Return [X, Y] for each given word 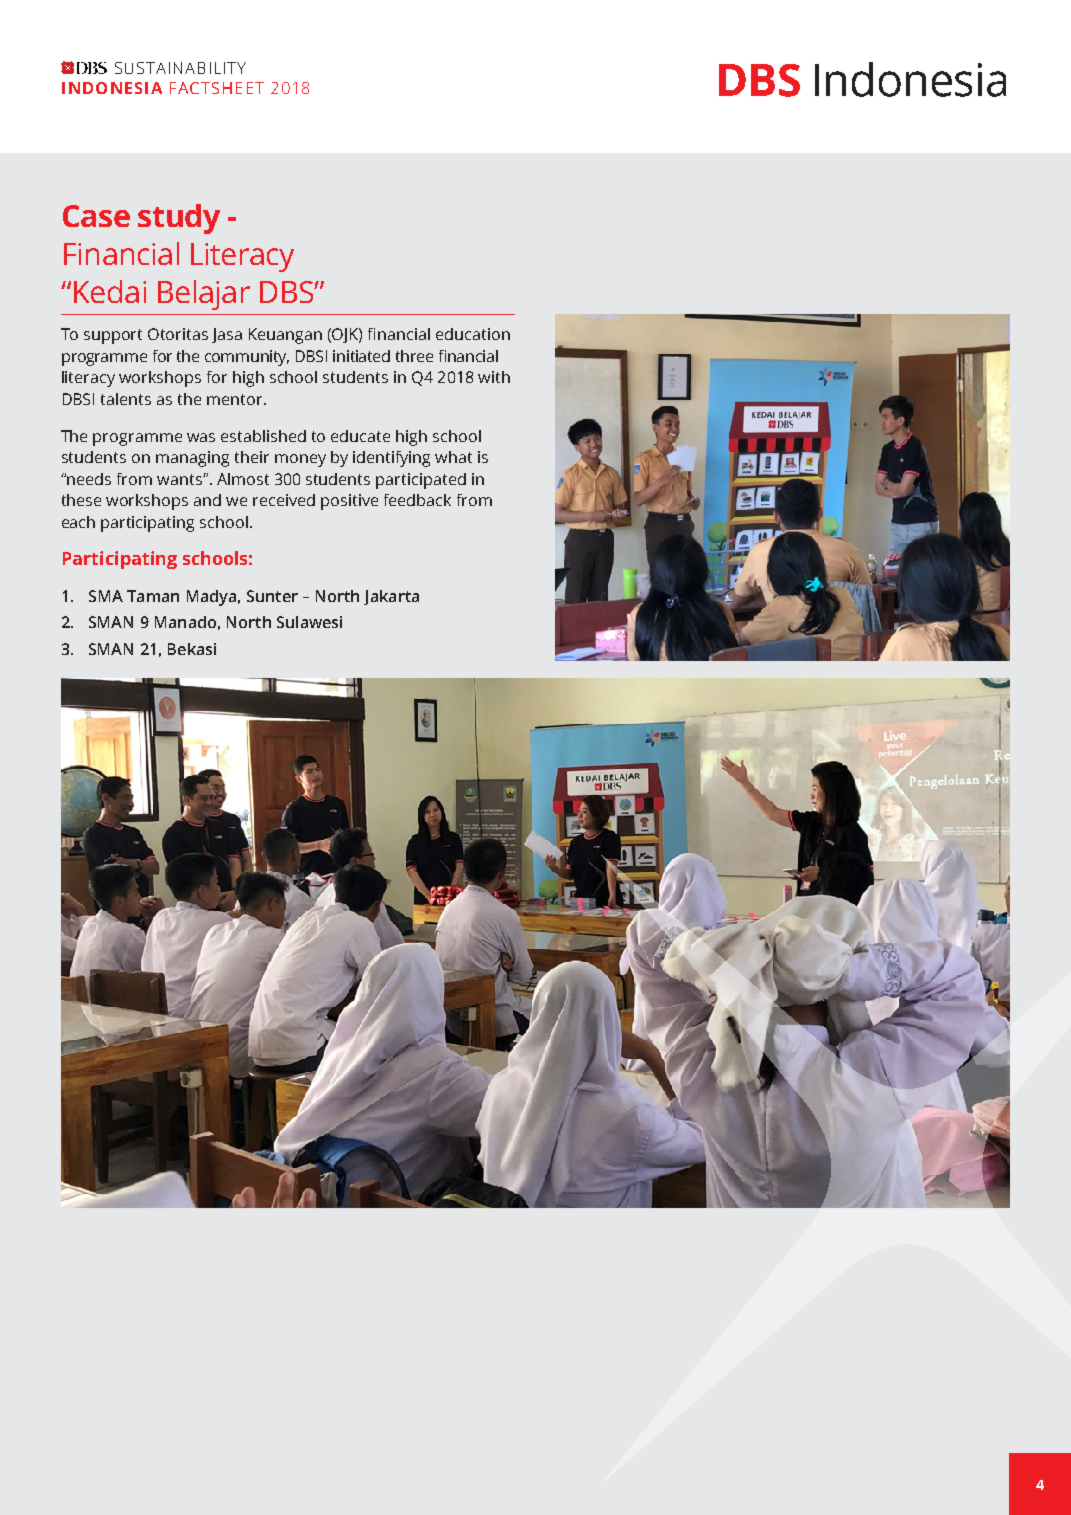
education [473, 334]
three [414, 356]
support [113, 336]
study [179, 219]
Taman [153, 596]
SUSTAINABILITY [180, 68]
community [247, 358]
